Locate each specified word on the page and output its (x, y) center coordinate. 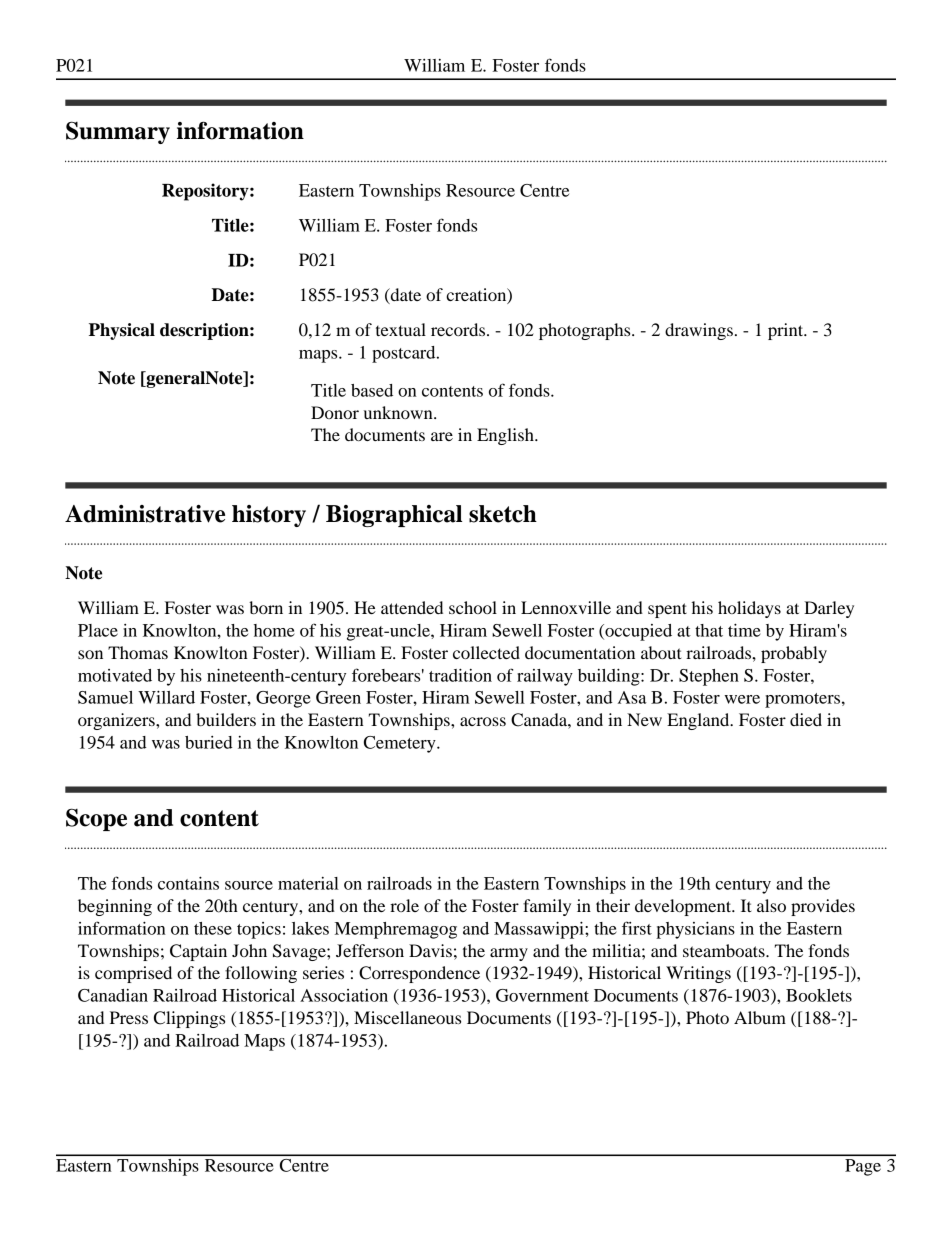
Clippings (189, 1019)
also (771, 905)
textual (401, 329)
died (806, 719)
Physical (122, 331)
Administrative (145, 514)
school (473, 607)
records (459, 329)
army (509, 954)
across (483, 721)
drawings (699, 331)
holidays (749, 609)
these (213, 928)
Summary (118, 132)
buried (209, 742)
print (787, 331)
